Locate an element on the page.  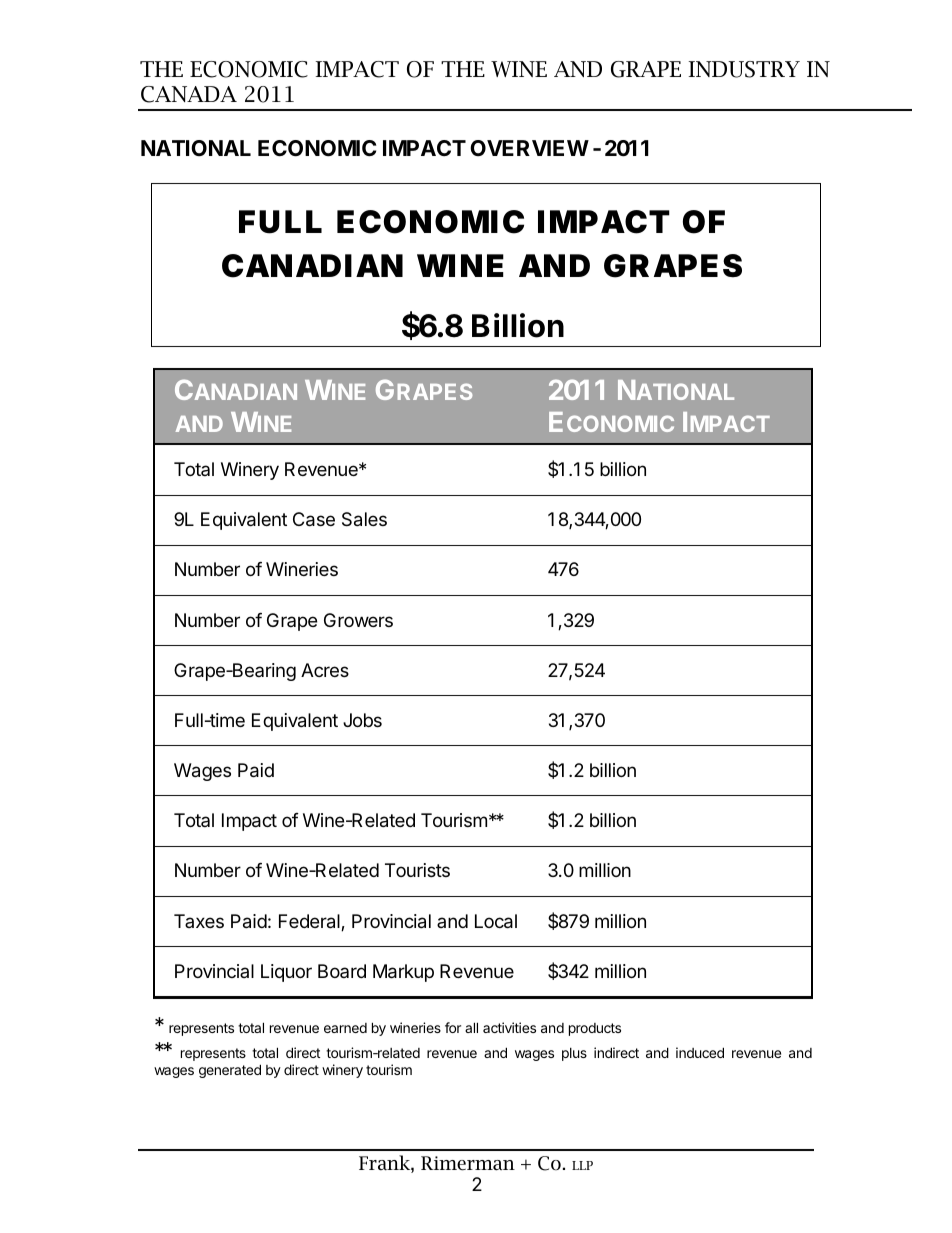
Tourists is located at coordinates (417, 870).
